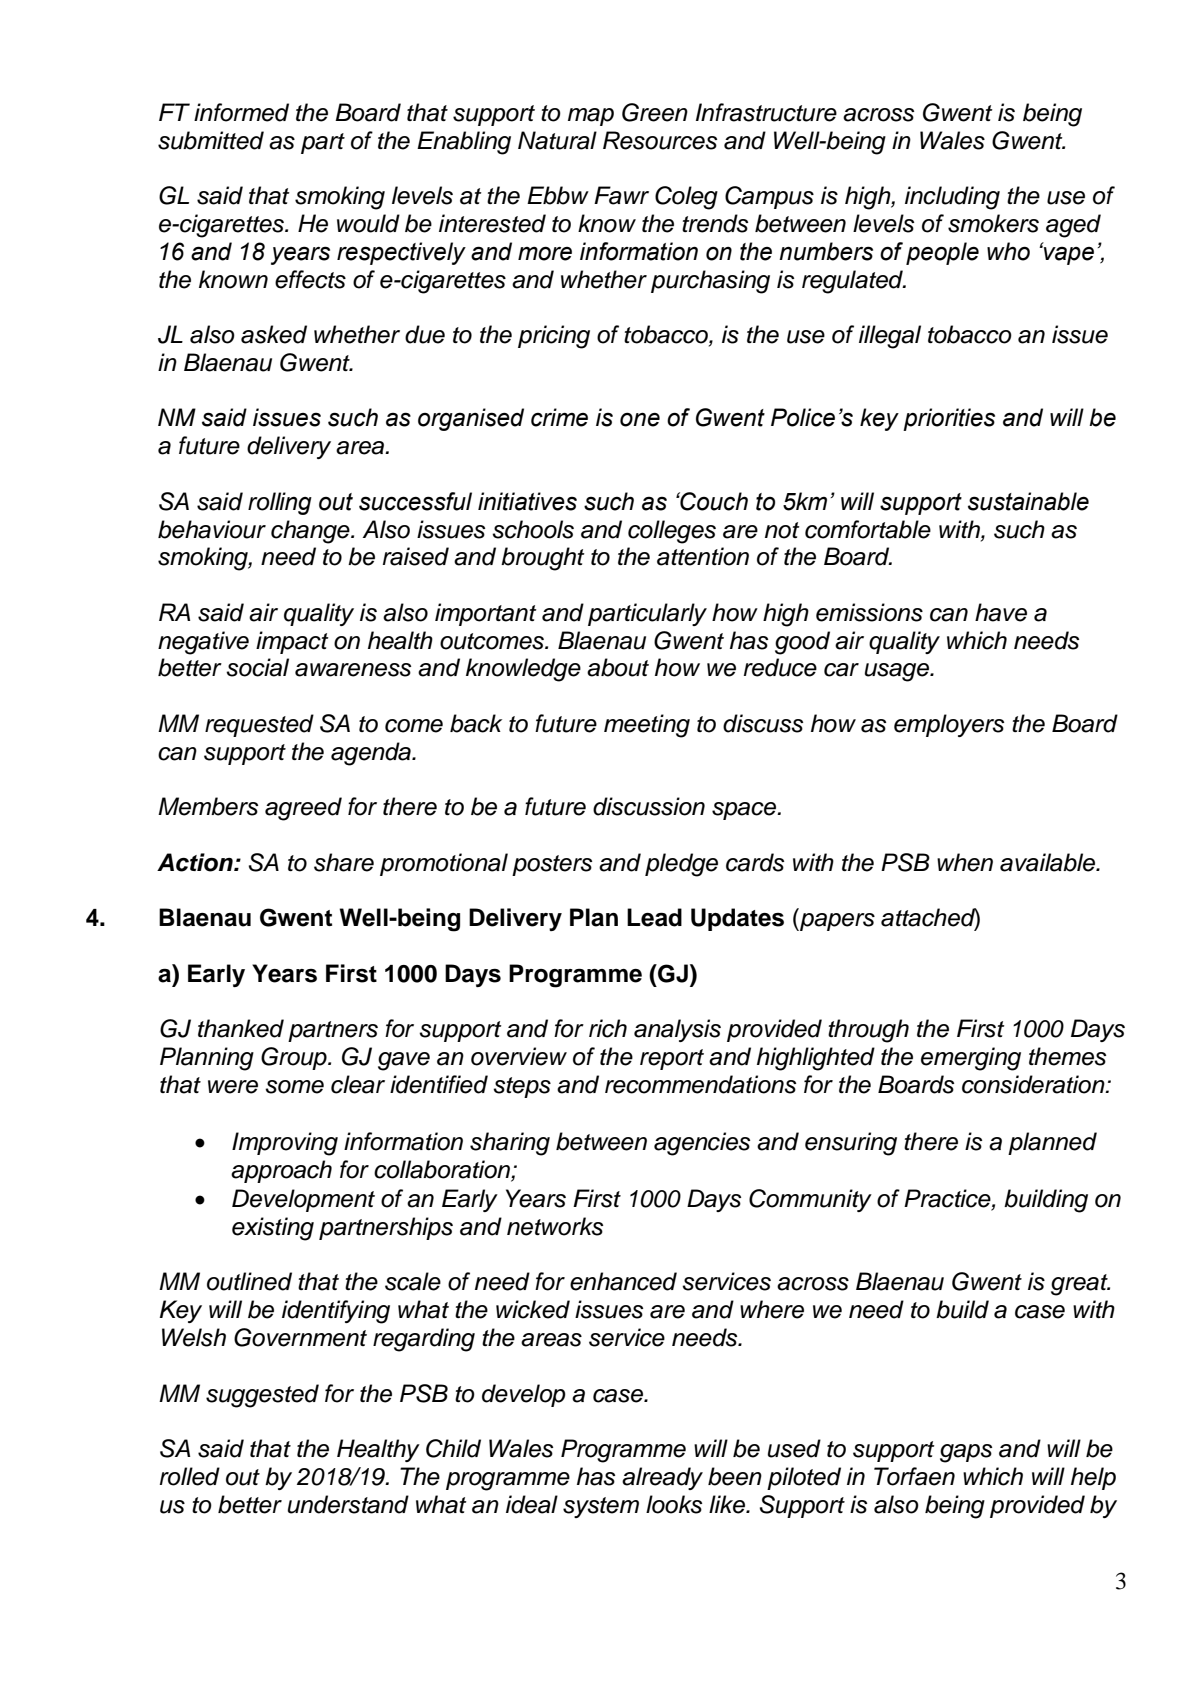 Image resolution: width=1198 pixels, height=1694 pixels. Describe the element at coordinates (952, 198) in the screenshot. I see `including` at that location.
